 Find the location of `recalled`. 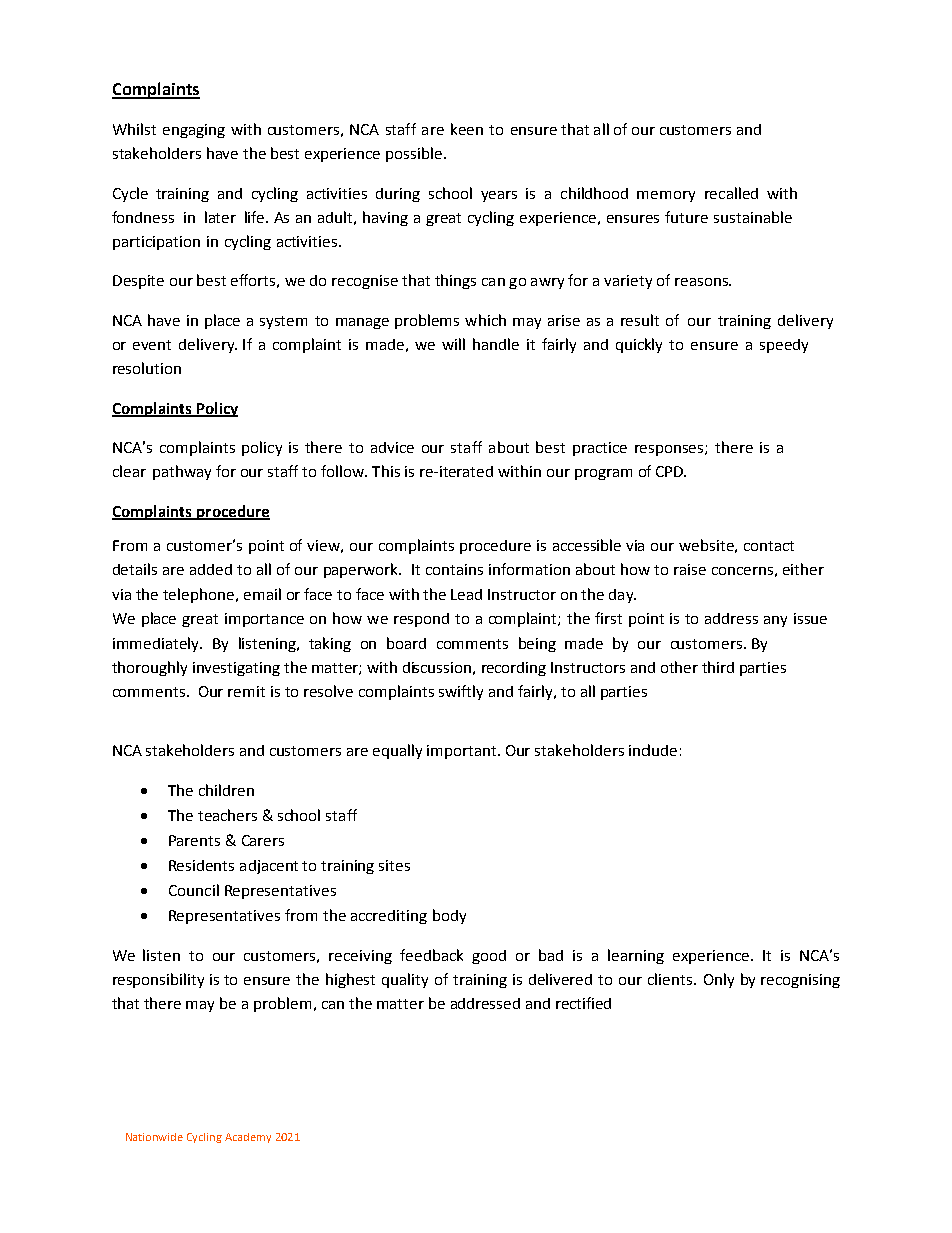

recalled is located at coordinates (731, 193).
